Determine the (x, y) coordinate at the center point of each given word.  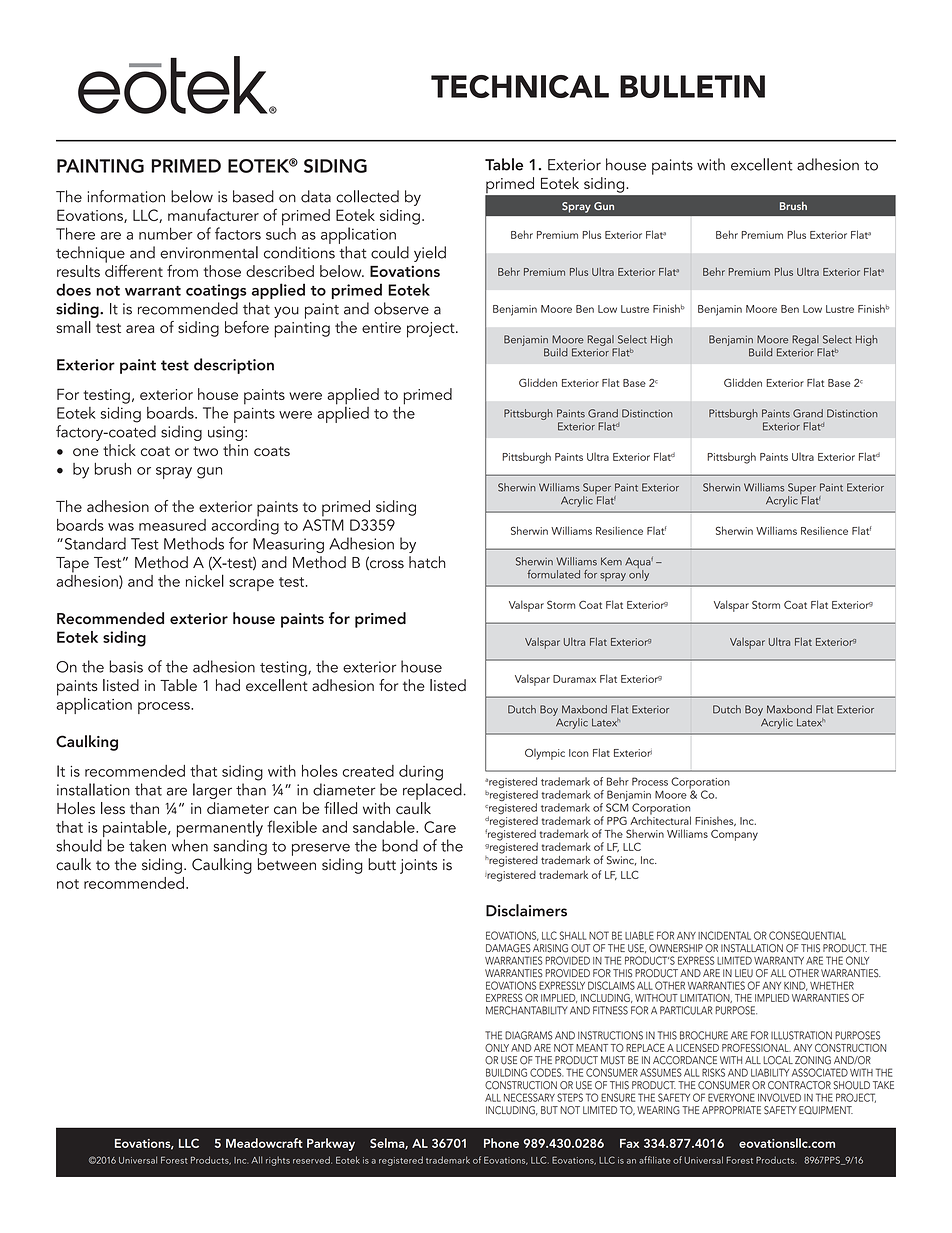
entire (381, 327)
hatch (427, 562)
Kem (611, 561)
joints (418, 866)
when (190, 845)
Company (734, 835)
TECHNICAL (520, 86)
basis (126, 666)
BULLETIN (692, 86)
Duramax (574, 679)
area (140, 329)
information (126, 196)
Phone (501, 1143)
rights (278, 1161)
